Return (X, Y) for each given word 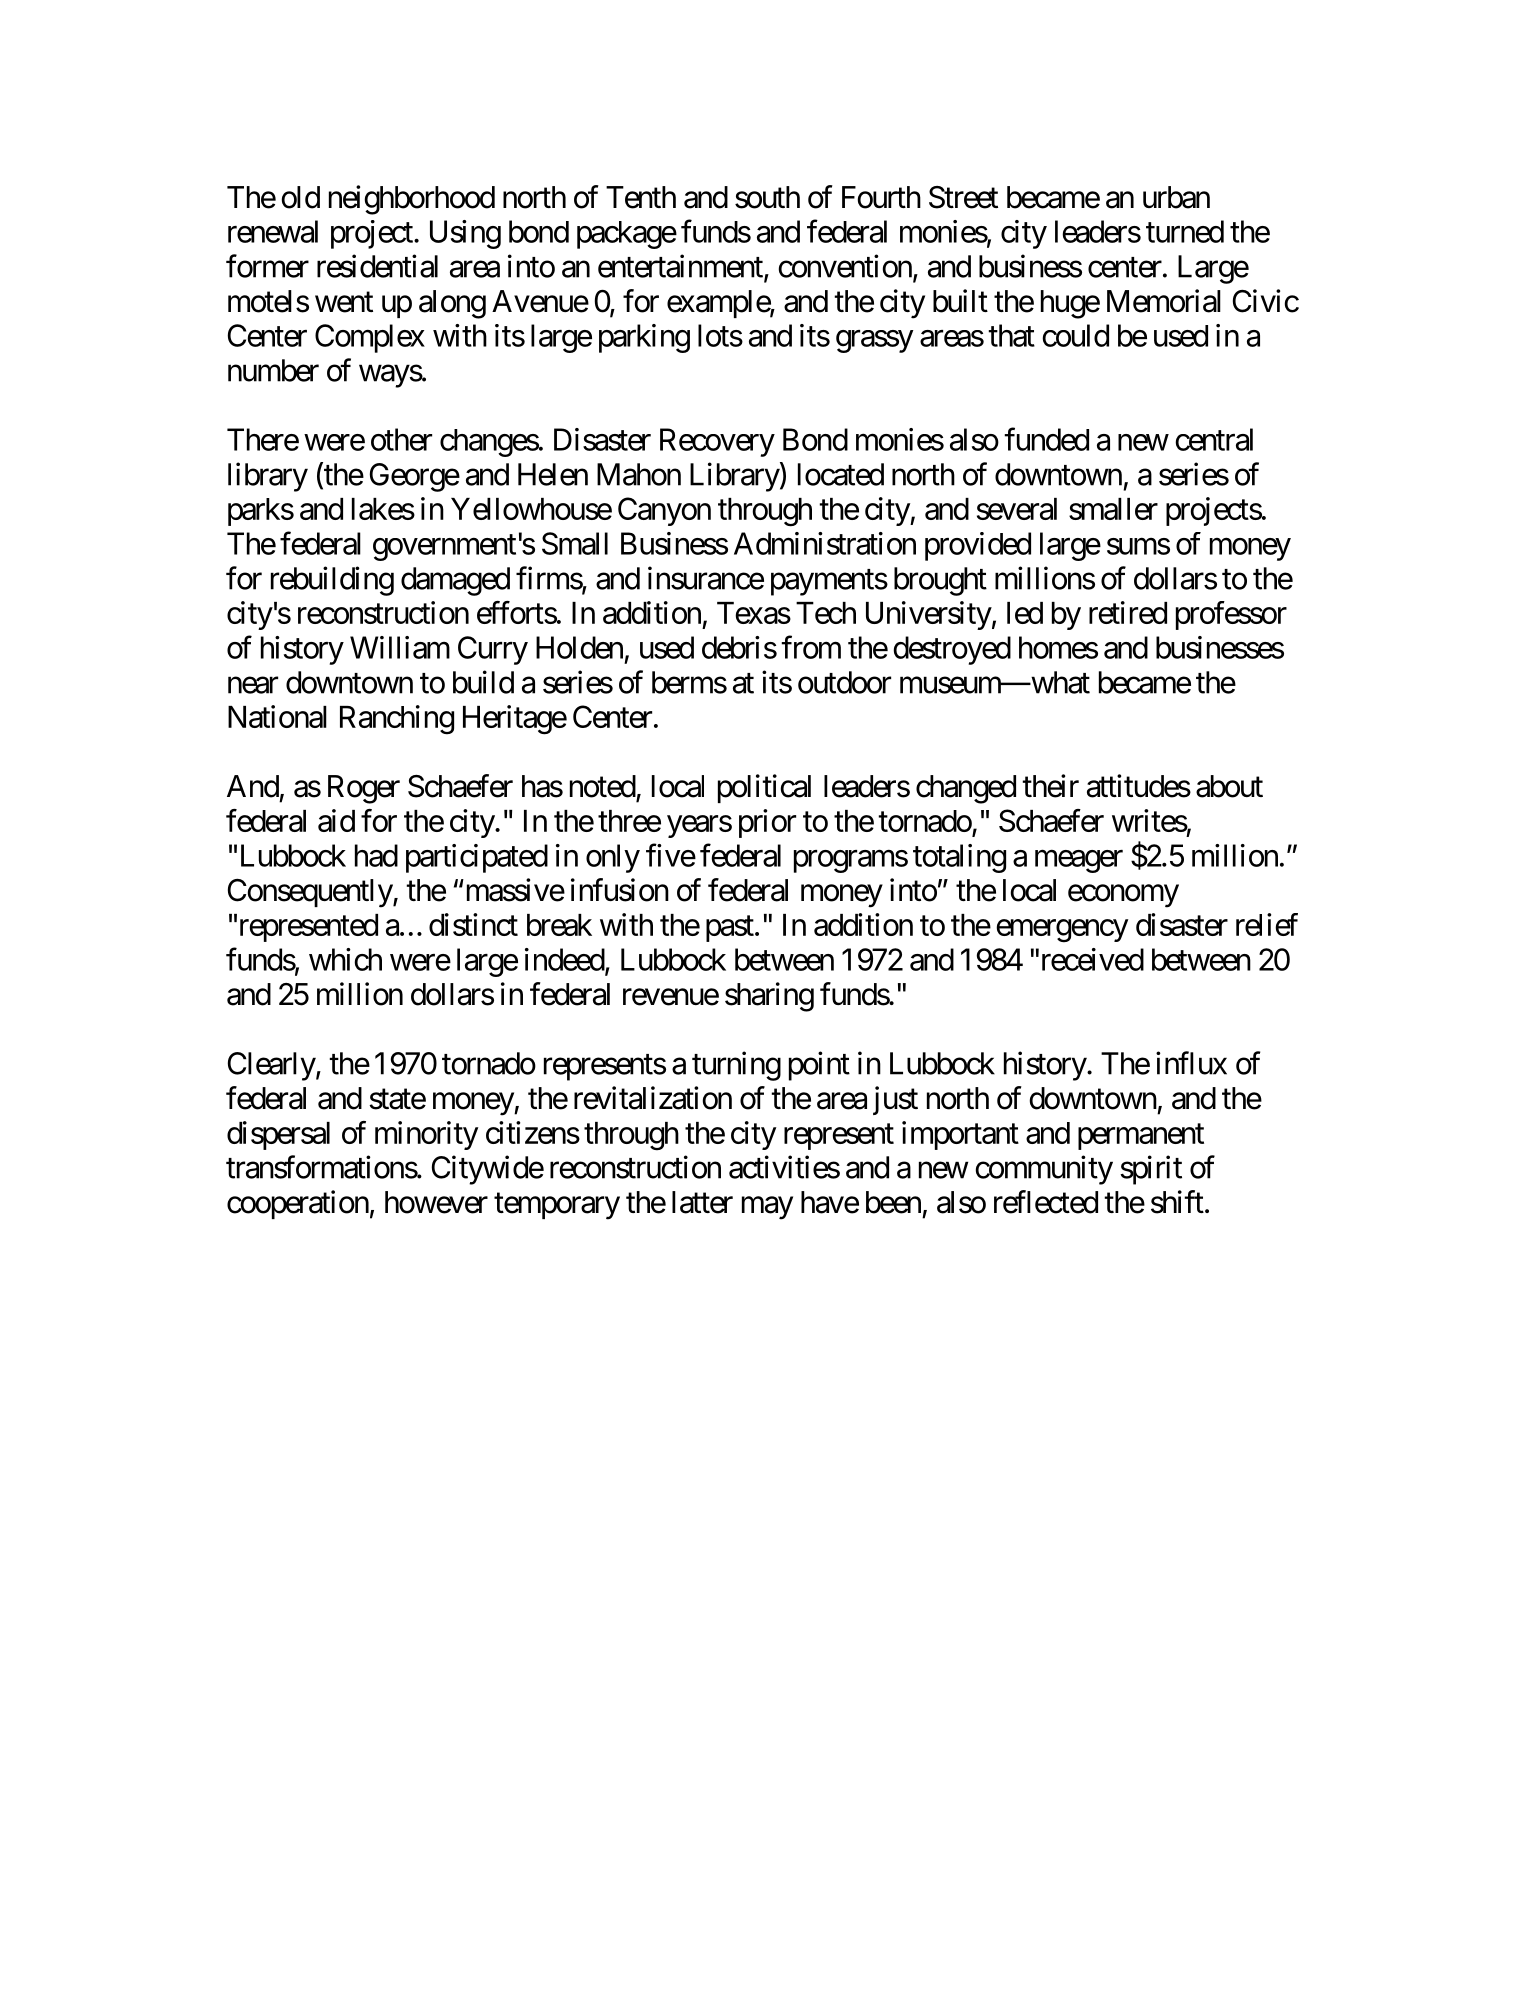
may (767, 1208)
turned (1185, 231)
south (767, 197)
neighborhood (412, 200)
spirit (1151, 1170)
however (436, 1202)
